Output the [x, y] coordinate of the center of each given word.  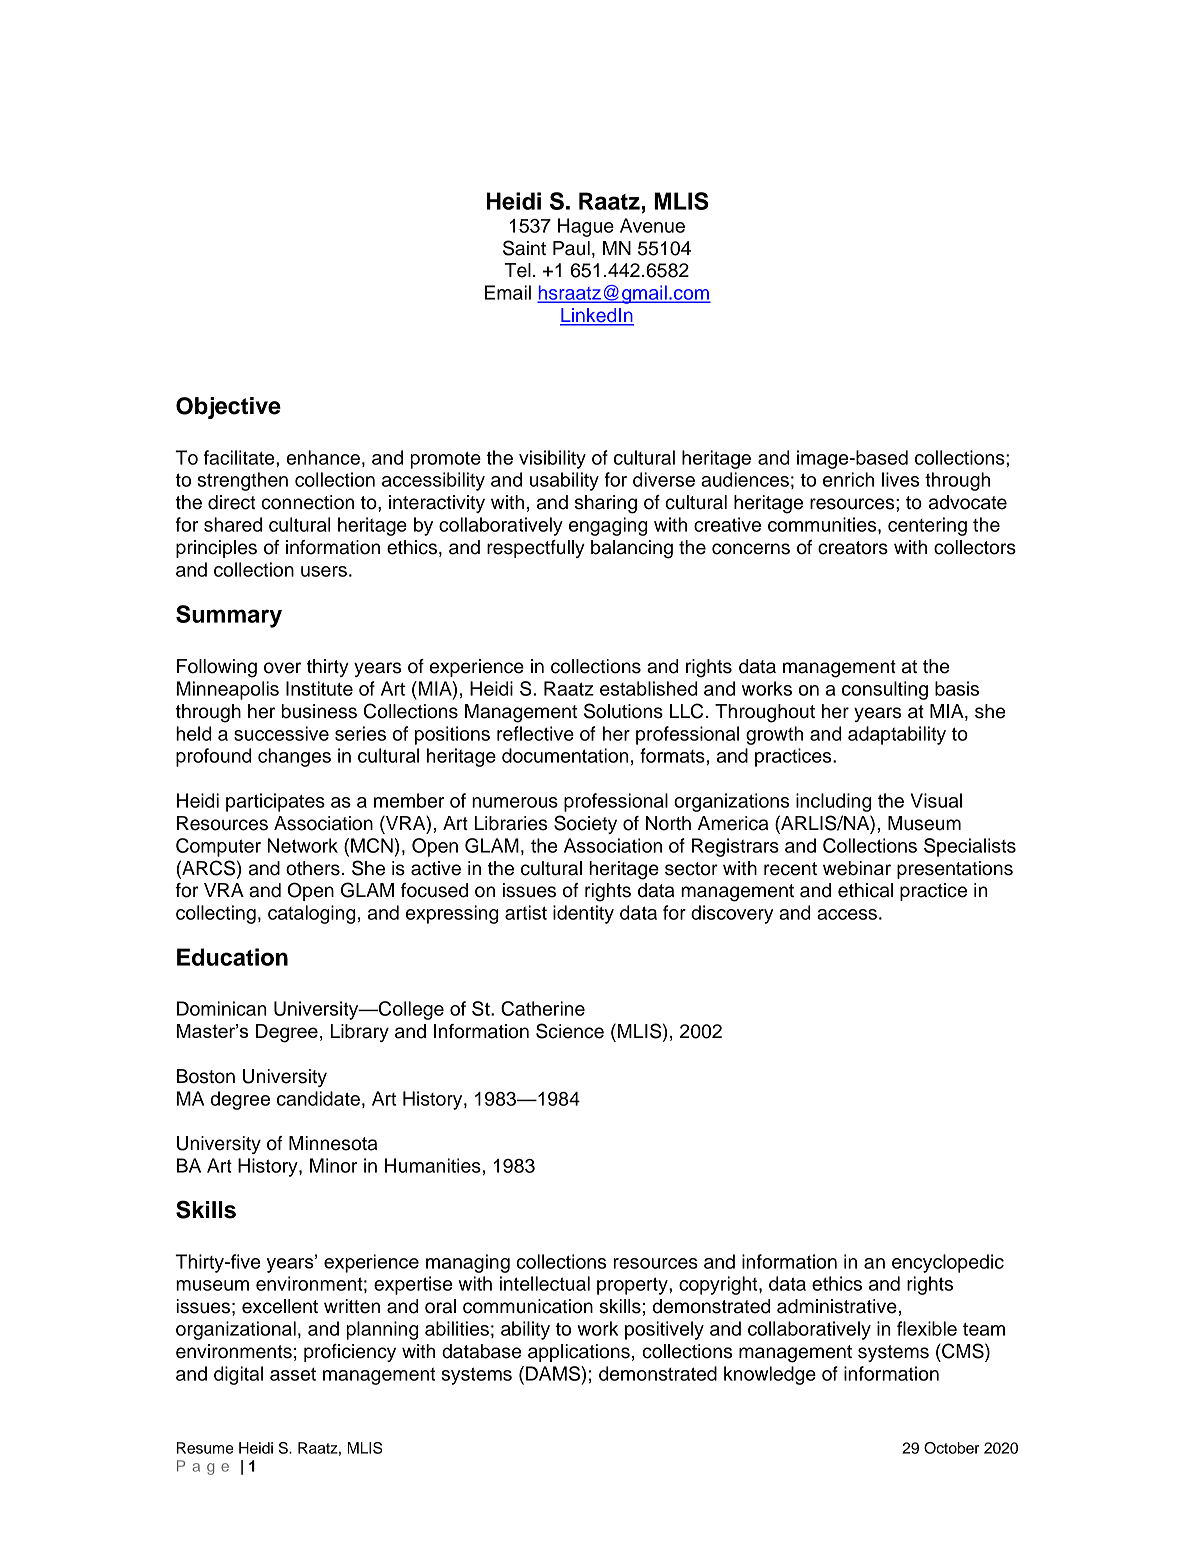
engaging [608, 526]
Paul [571, 248]
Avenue [652, 225]
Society [585, 824]
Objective [228, 408]
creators [853, 548]
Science [570, 1031]
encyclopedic [948, 1263]
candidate [318, 1098]
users [324, 571]
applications [579, 1353]
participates [275, 802]
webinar [857, 868]
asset [293, 1374]
